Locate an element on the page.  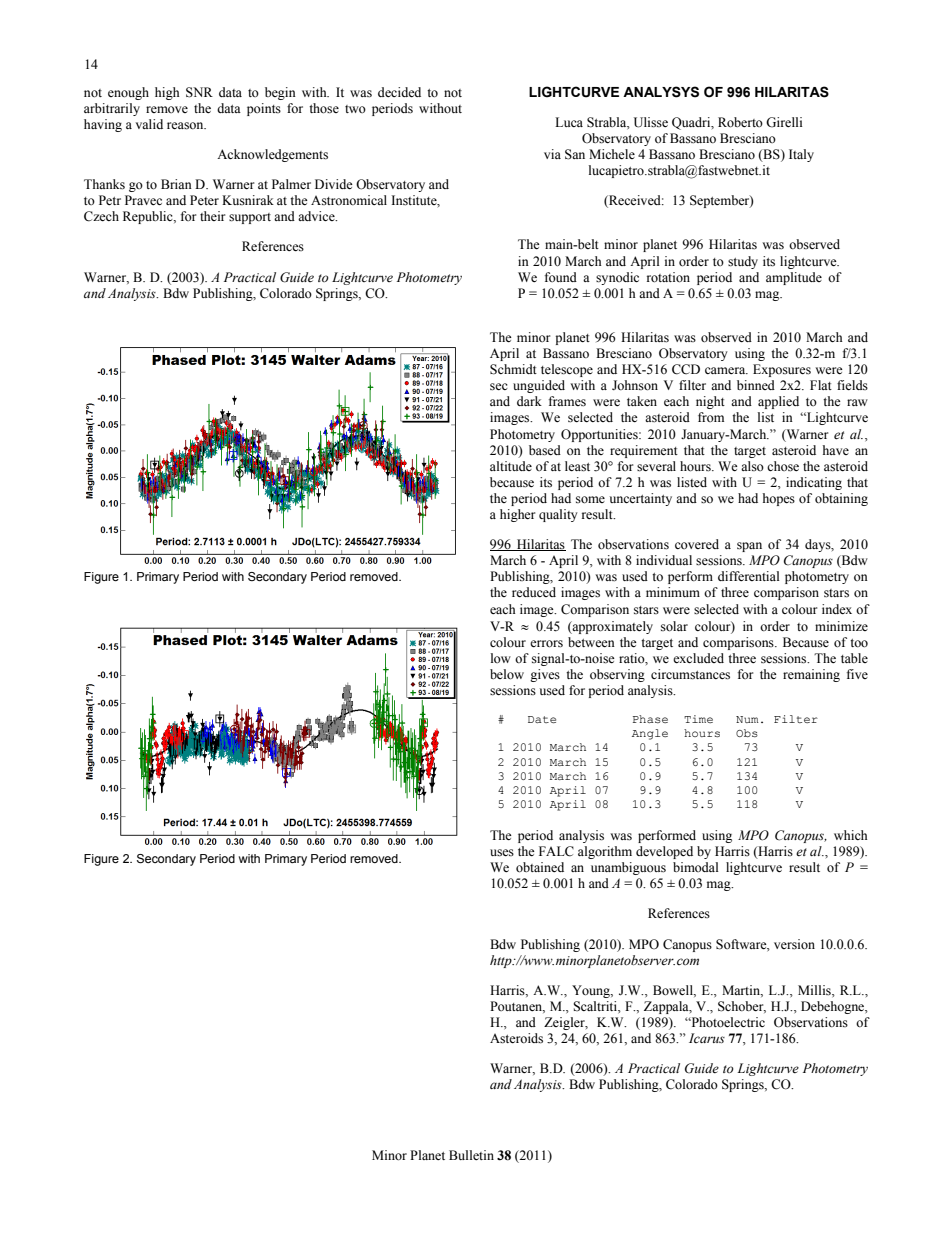
Roberto is located at coordinates (740, 122).
